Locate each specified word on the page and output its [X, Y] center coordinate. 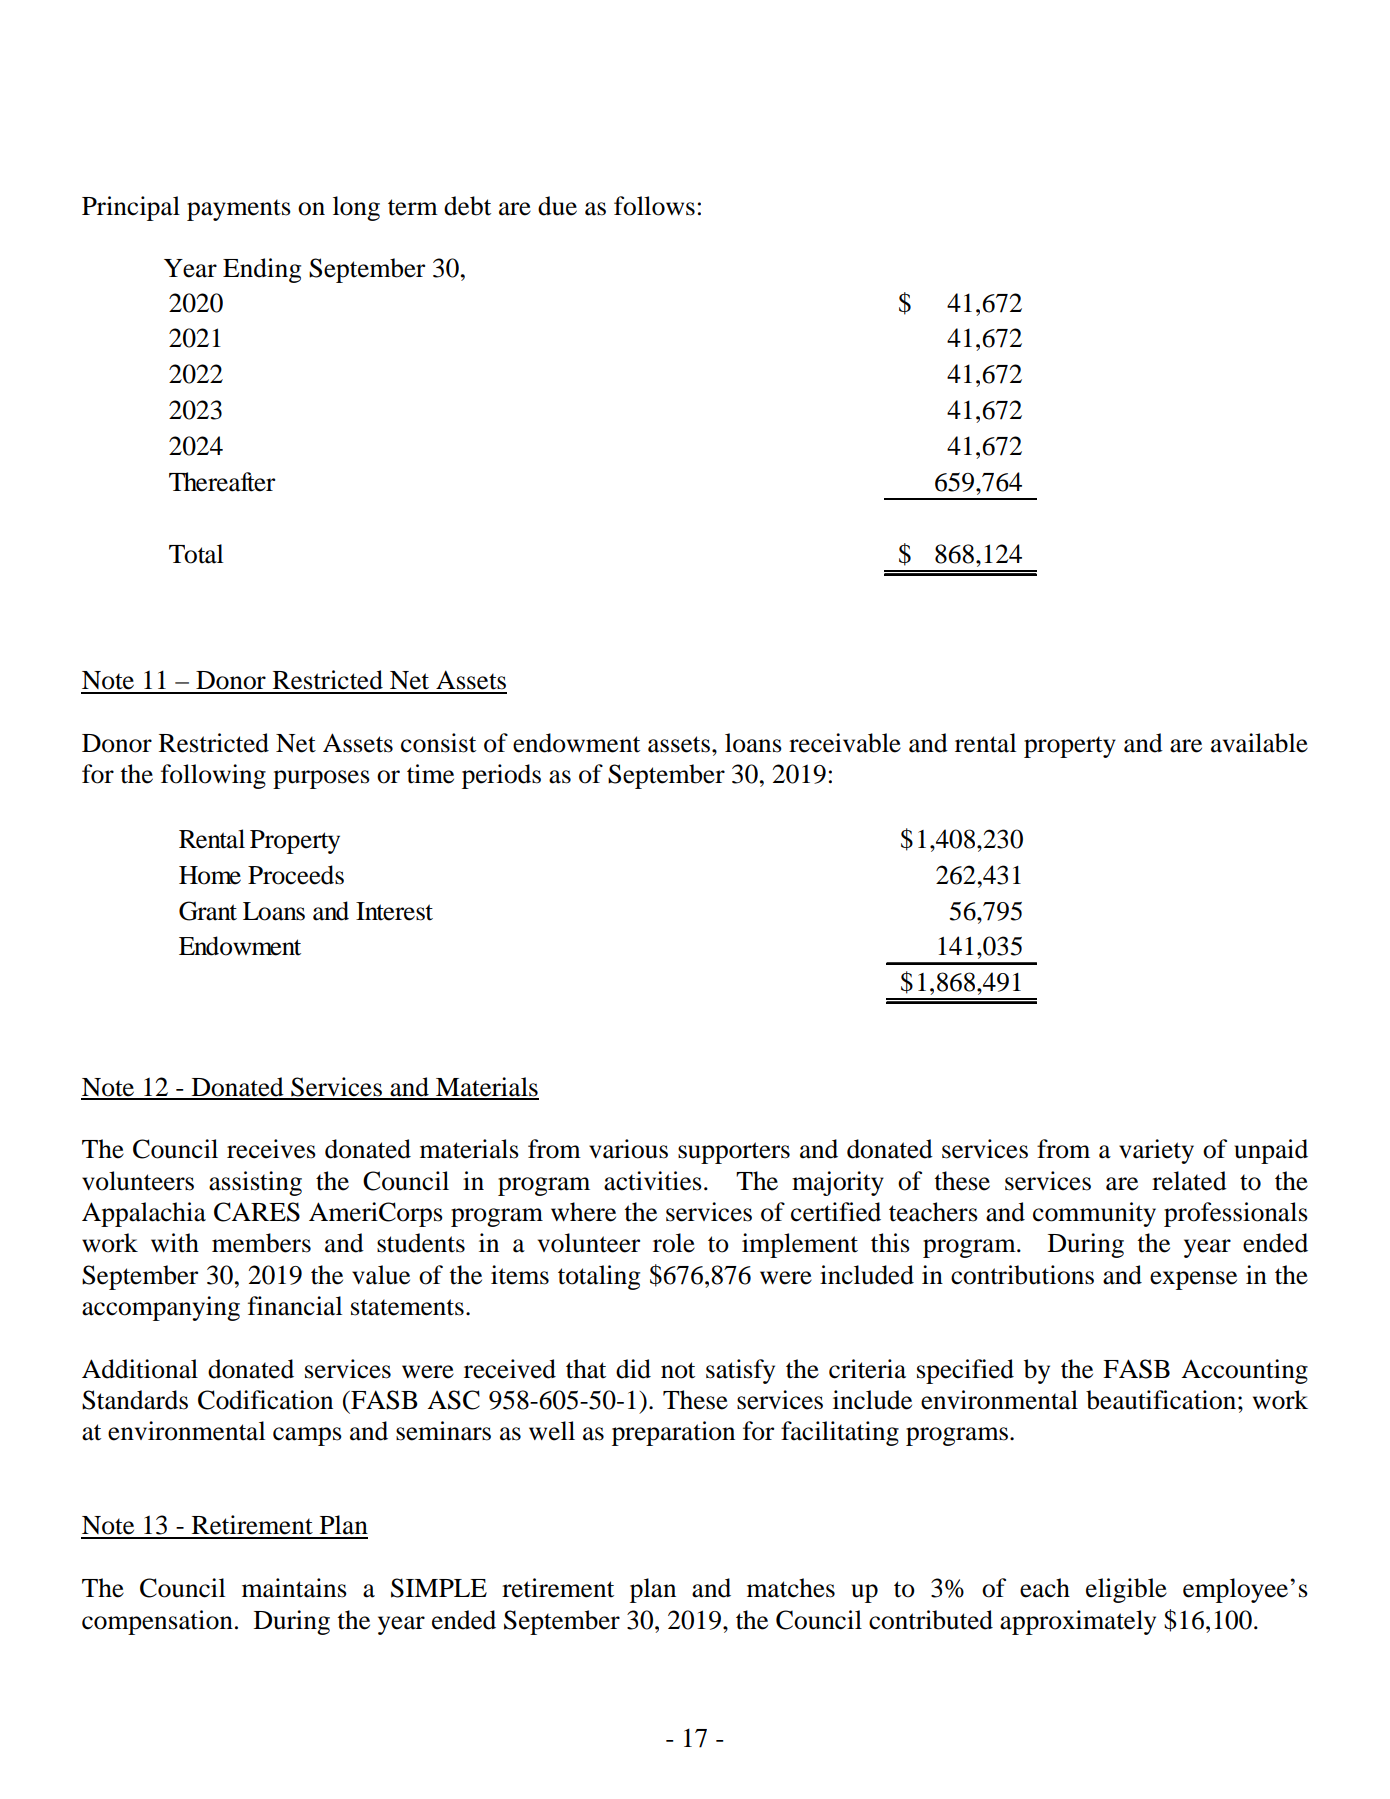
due [557, 206]
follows [654, 206]
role [674, 1243]
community [1094, 1214]
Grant [208, 911]
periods [501, 776]
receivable [845, 743]
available [1259, 743]
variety [1156, 1151]
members [261, 1243]
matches [791, 1588]
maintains [294, 1588]
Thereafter [222, 482]
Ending [262, 270]
